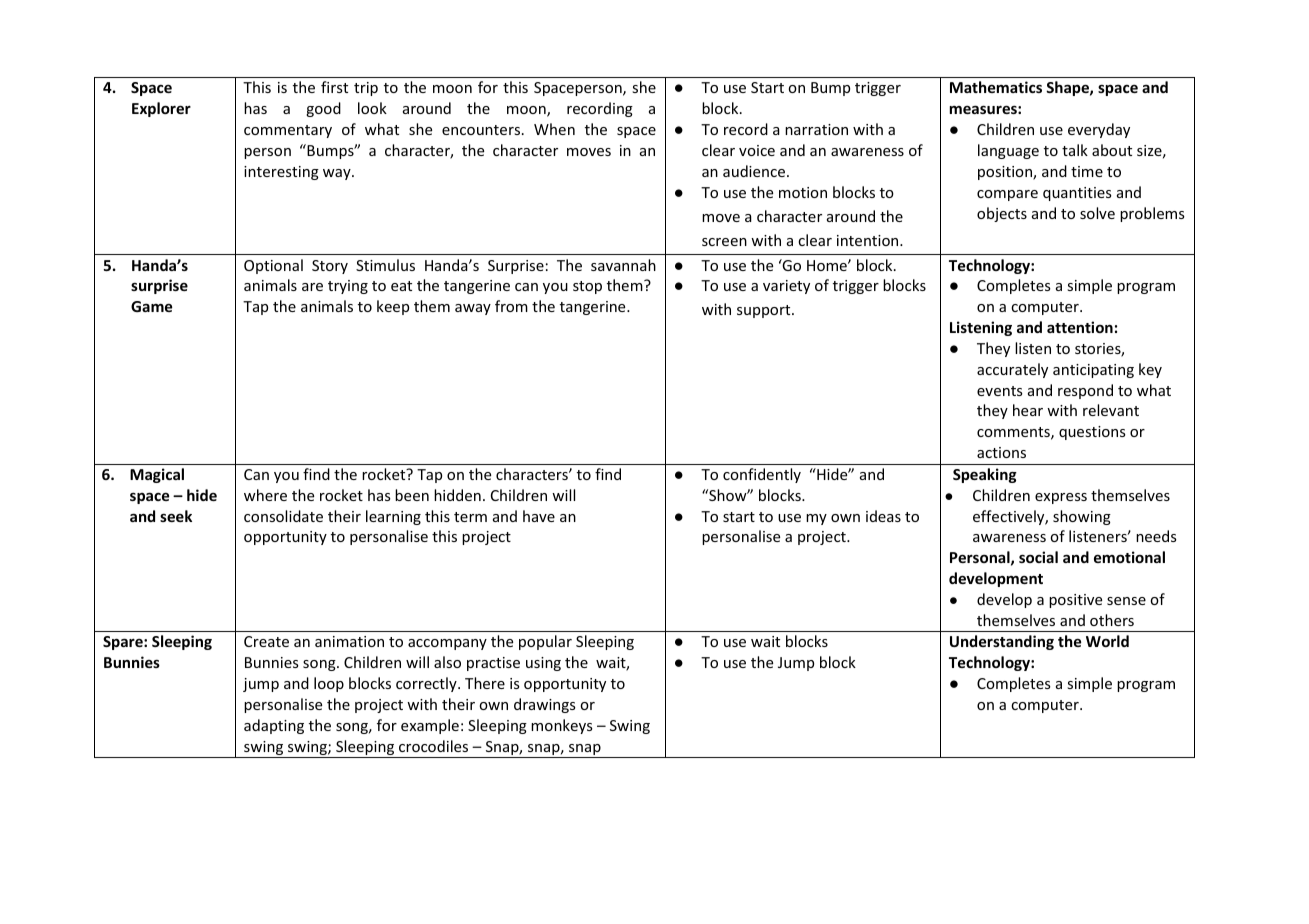 The width and height of the document is (1309, 924). Describe the element at coordinates (273, 266) in the document. I see `Optional` at that location.
